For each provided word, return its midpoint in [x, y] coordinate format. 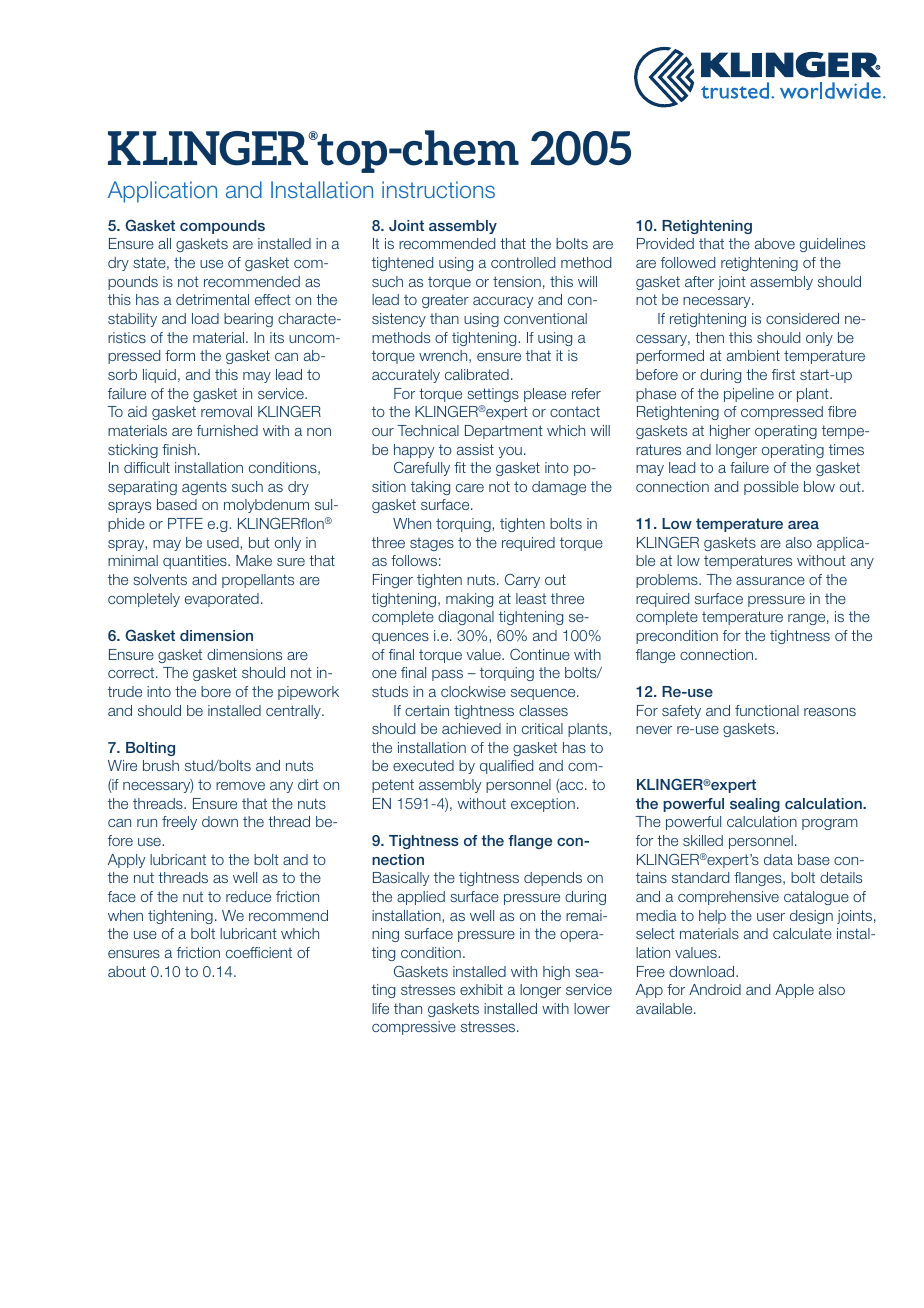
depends [553, 879]
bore [216, 691]
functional [767, 710]
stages [432, 544]
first [783, 374]
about [127, 971]
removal [226, 411]
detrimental [212, 299]
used [224, 542]
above [775, 243]
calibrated [477, 374]
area [803, 525]
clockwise [473, 691]
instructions [438, 189]
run [147, 823]
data [778, 859]
